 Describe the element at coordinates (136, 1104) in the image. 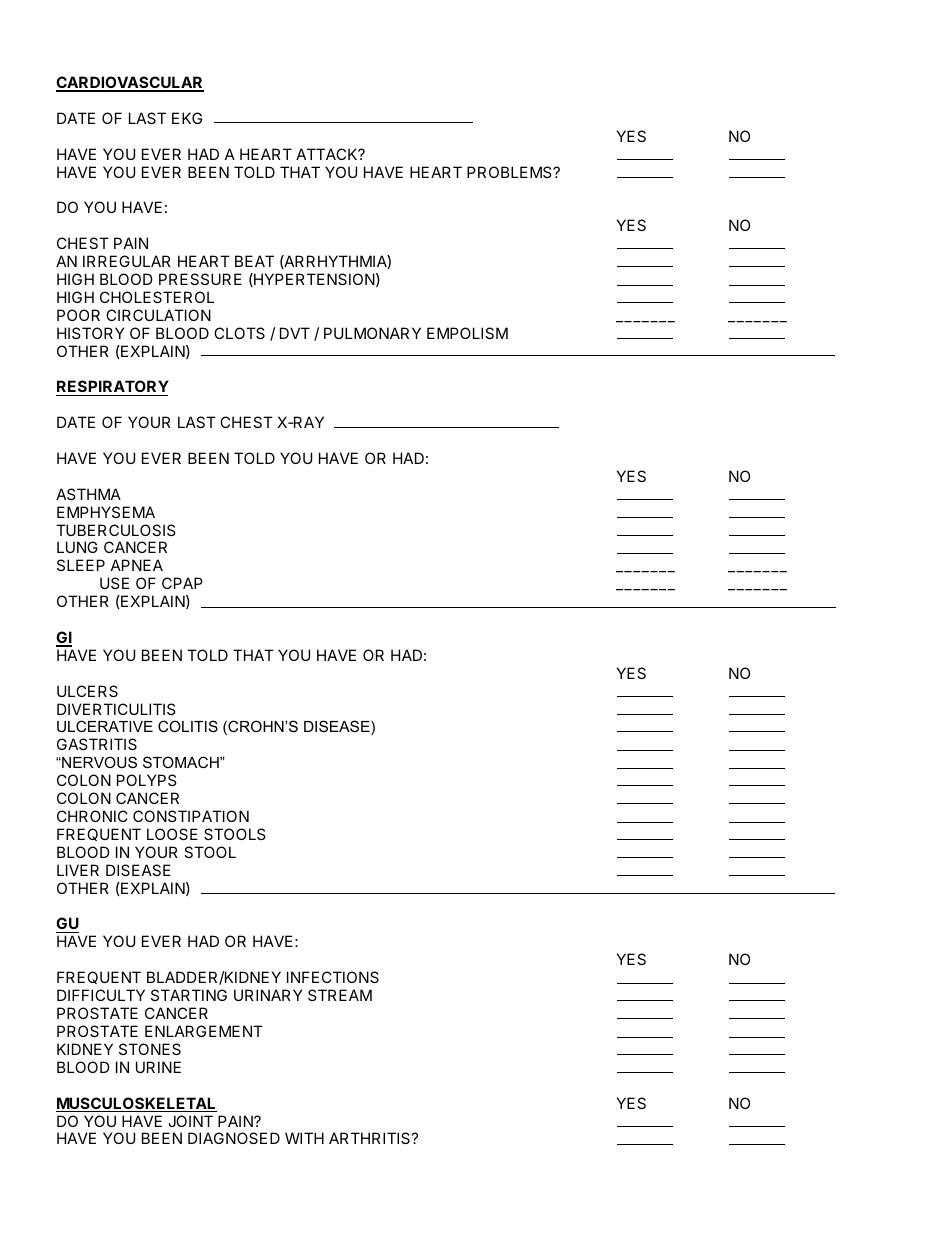

I see `MUSCULOSKELETAL` at that location.
